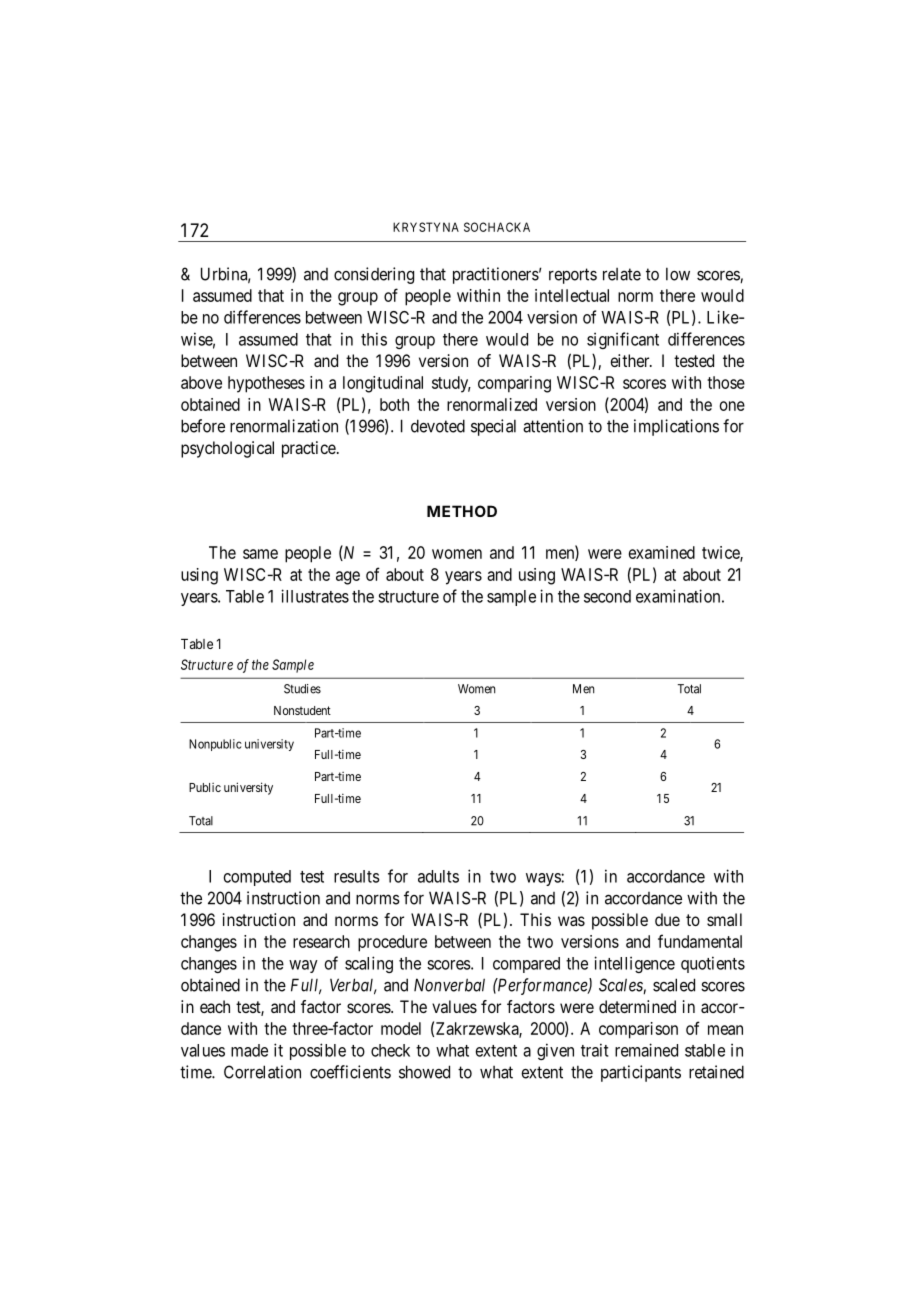  I want to click on METHOD, so click(462, 511).
